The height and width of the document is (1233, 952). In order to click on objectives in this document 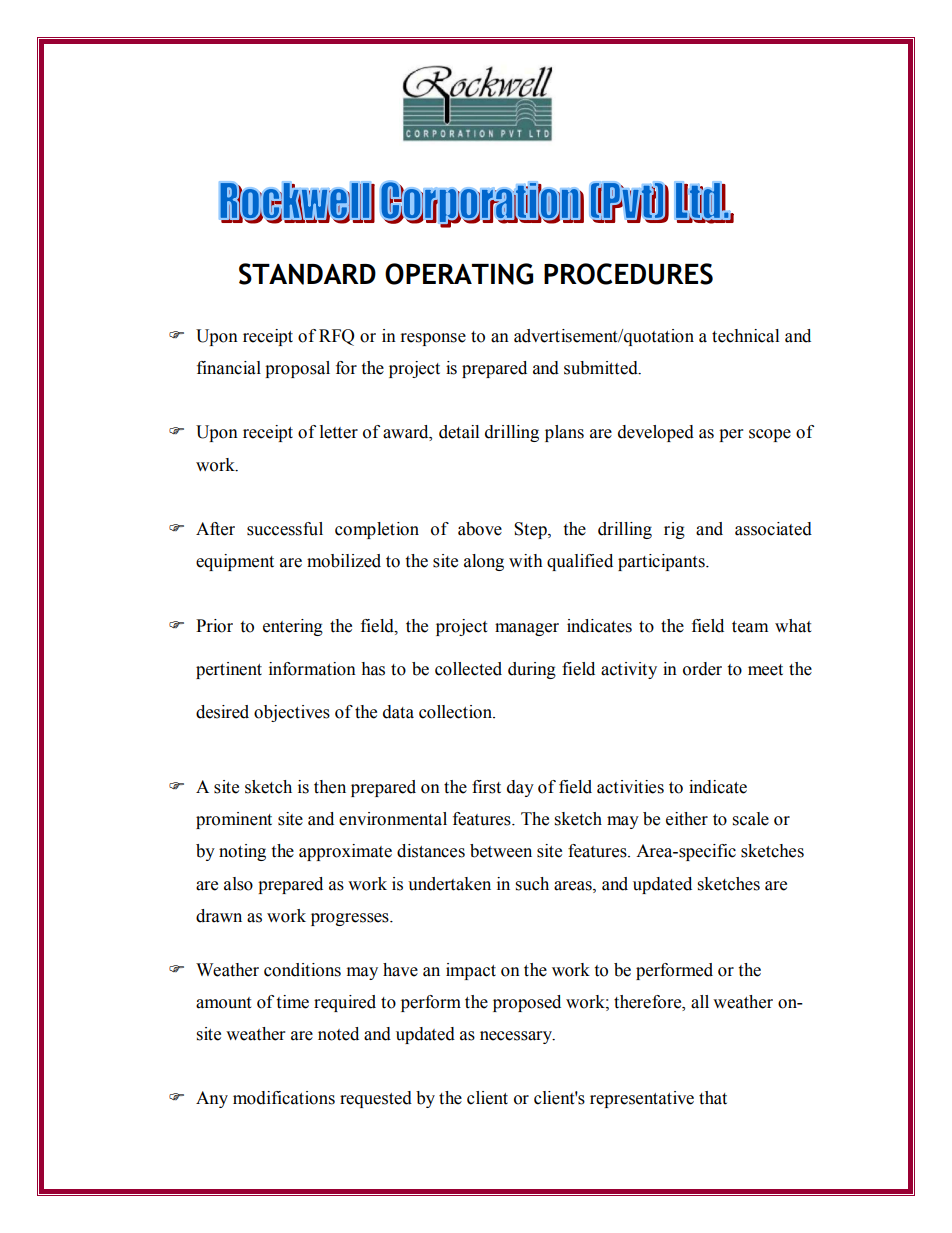, I will do `click(292, 713)`.
